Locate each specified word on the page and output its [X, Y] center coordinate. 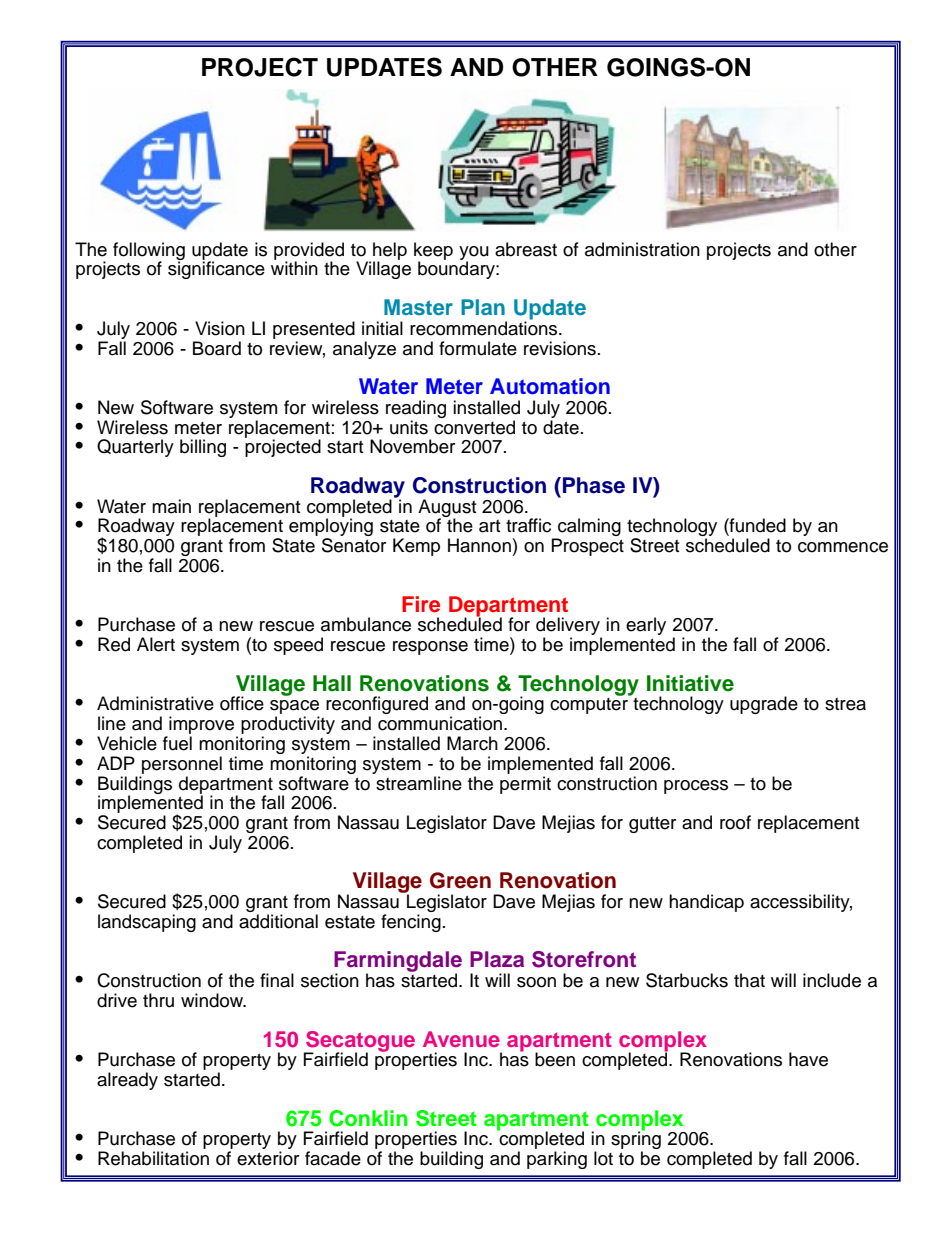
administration [642, 249]
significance [216, 269]
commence [843, 547]
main [171, 506]
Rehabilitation [153, 1158]
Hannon [479, 545]
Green [460, 880]
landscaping [147, 923]
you [474, 254]
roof [735, 822]
